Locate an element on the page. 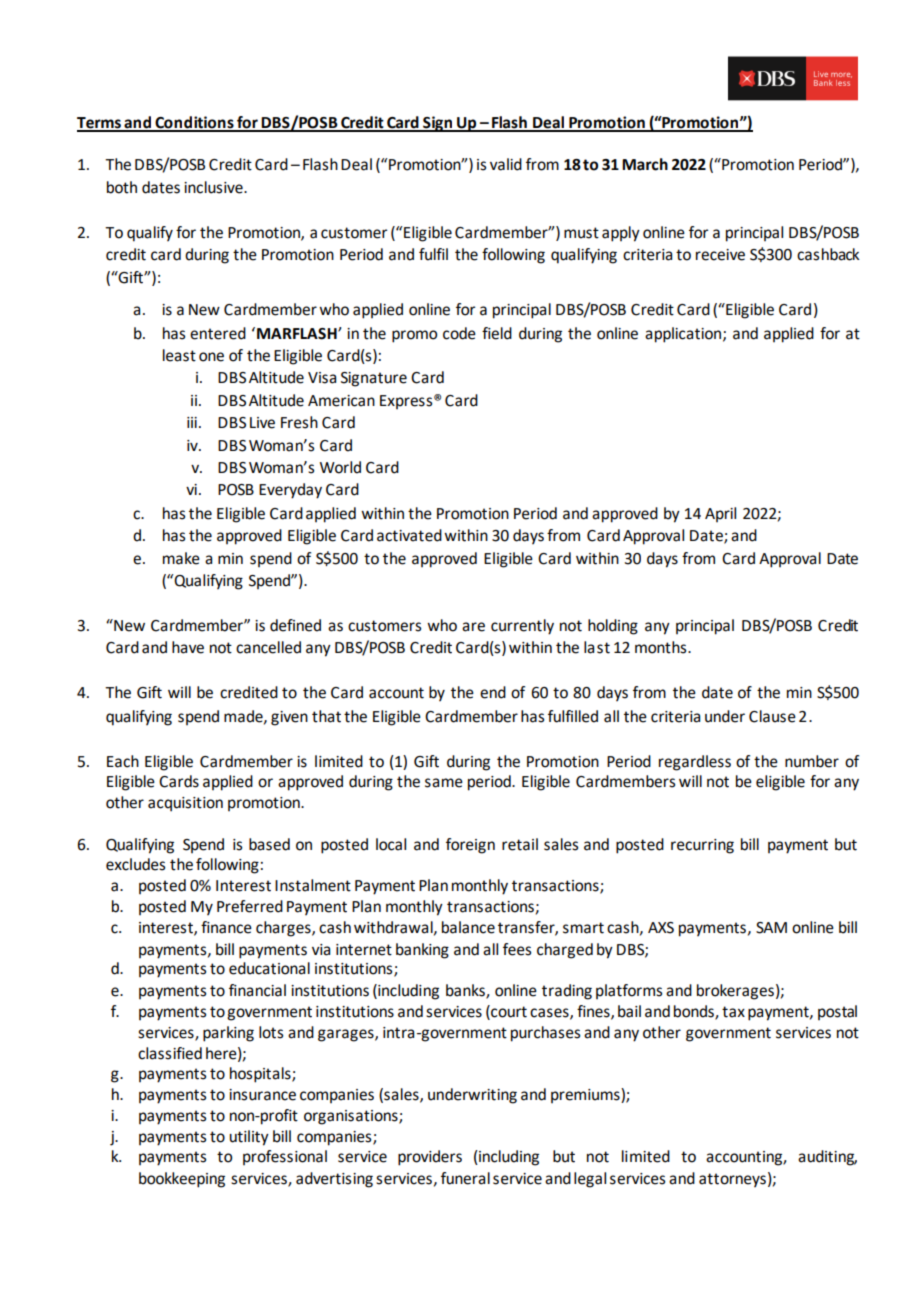 This page has height=1308, width=924. bookkeeping is located at coordinates (182, 1180).
